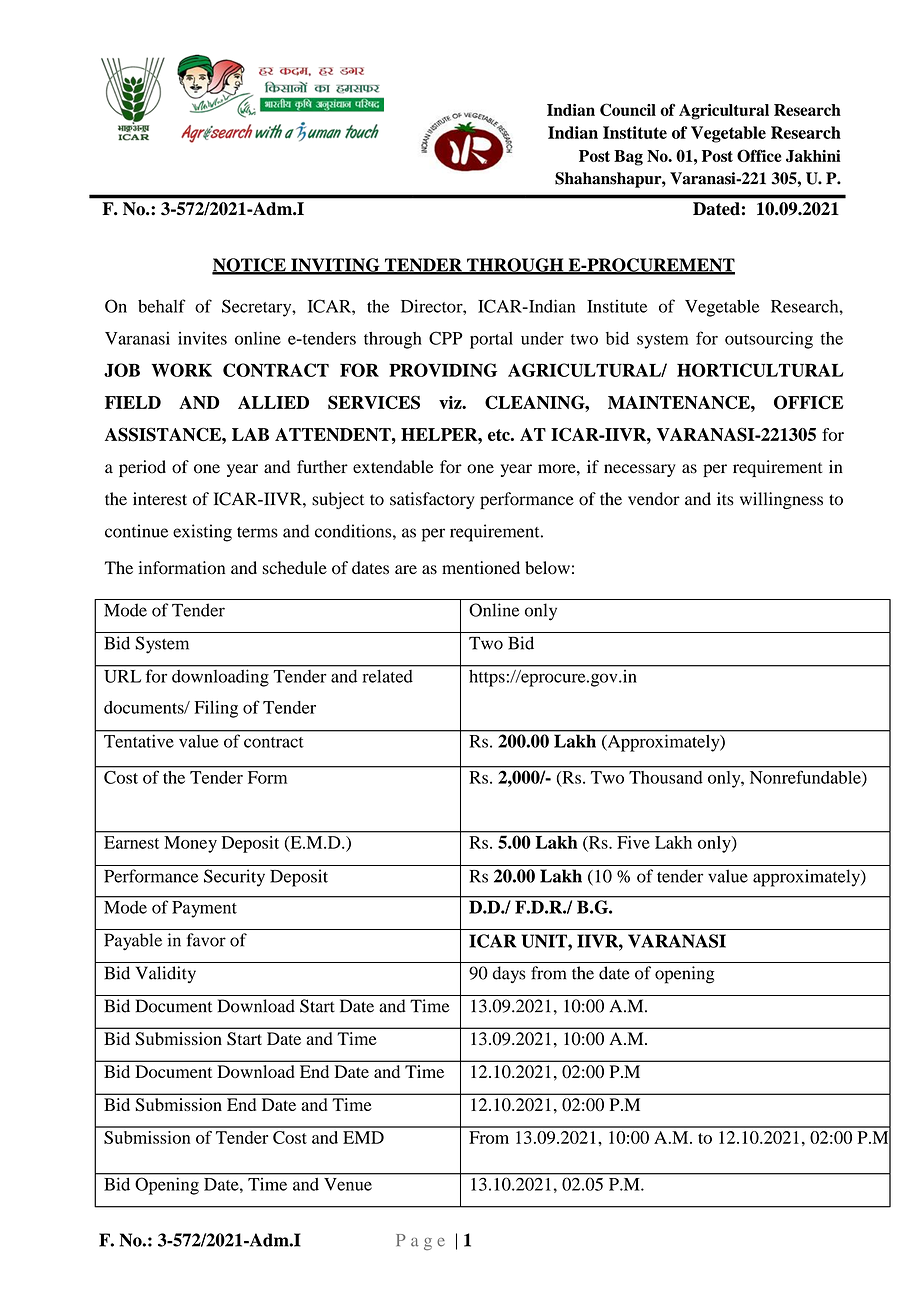 The image size is (924, 1307). I want to click on Council, so click(628, 109).
